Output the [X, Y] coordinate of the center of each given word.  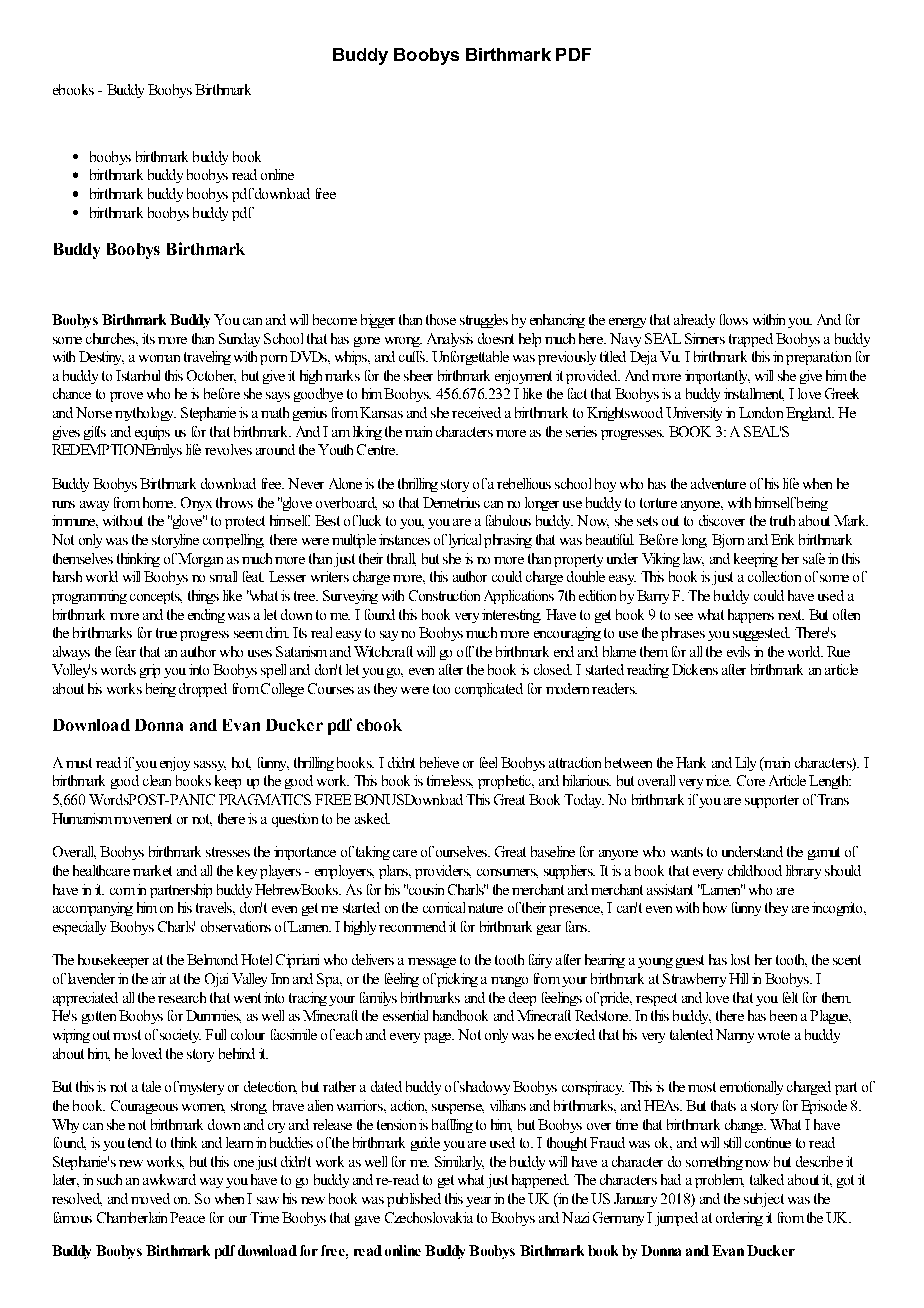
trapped [751, 340]
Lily [745, 764]
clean [157, 780]
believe [439, 762]
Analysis [450, 340]
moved [150, 1198]
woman [159, 358]
